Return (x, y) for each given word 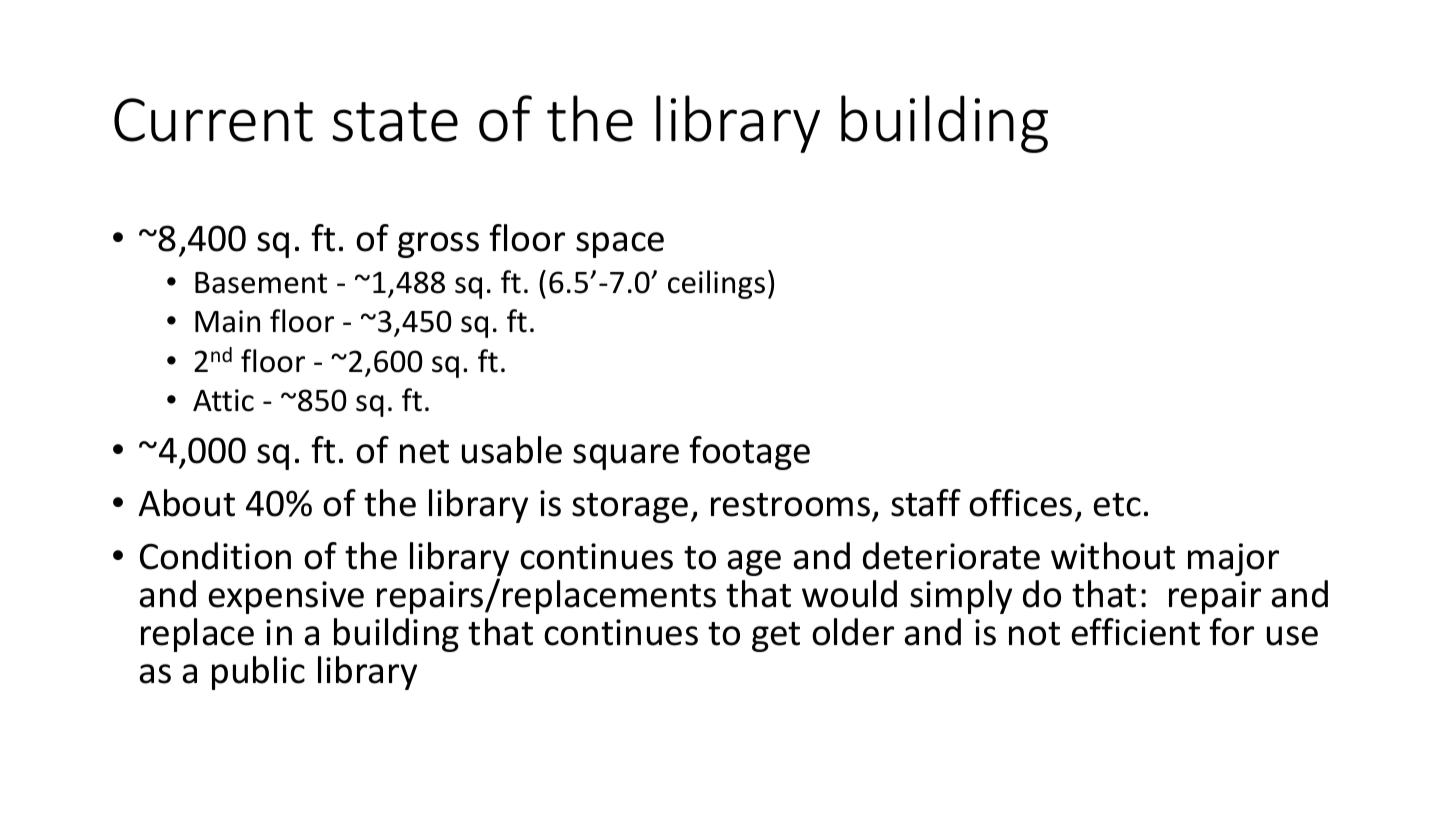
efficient (1136, 632)
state (395, 122)
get (776, 637)
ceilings (716, 284)
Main (227, 321)
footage (749, 453)
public (258, 673)
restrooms (790, 505)
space (620, 245)
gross (438, 245)
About (186, 503)
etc (1117, 505)
